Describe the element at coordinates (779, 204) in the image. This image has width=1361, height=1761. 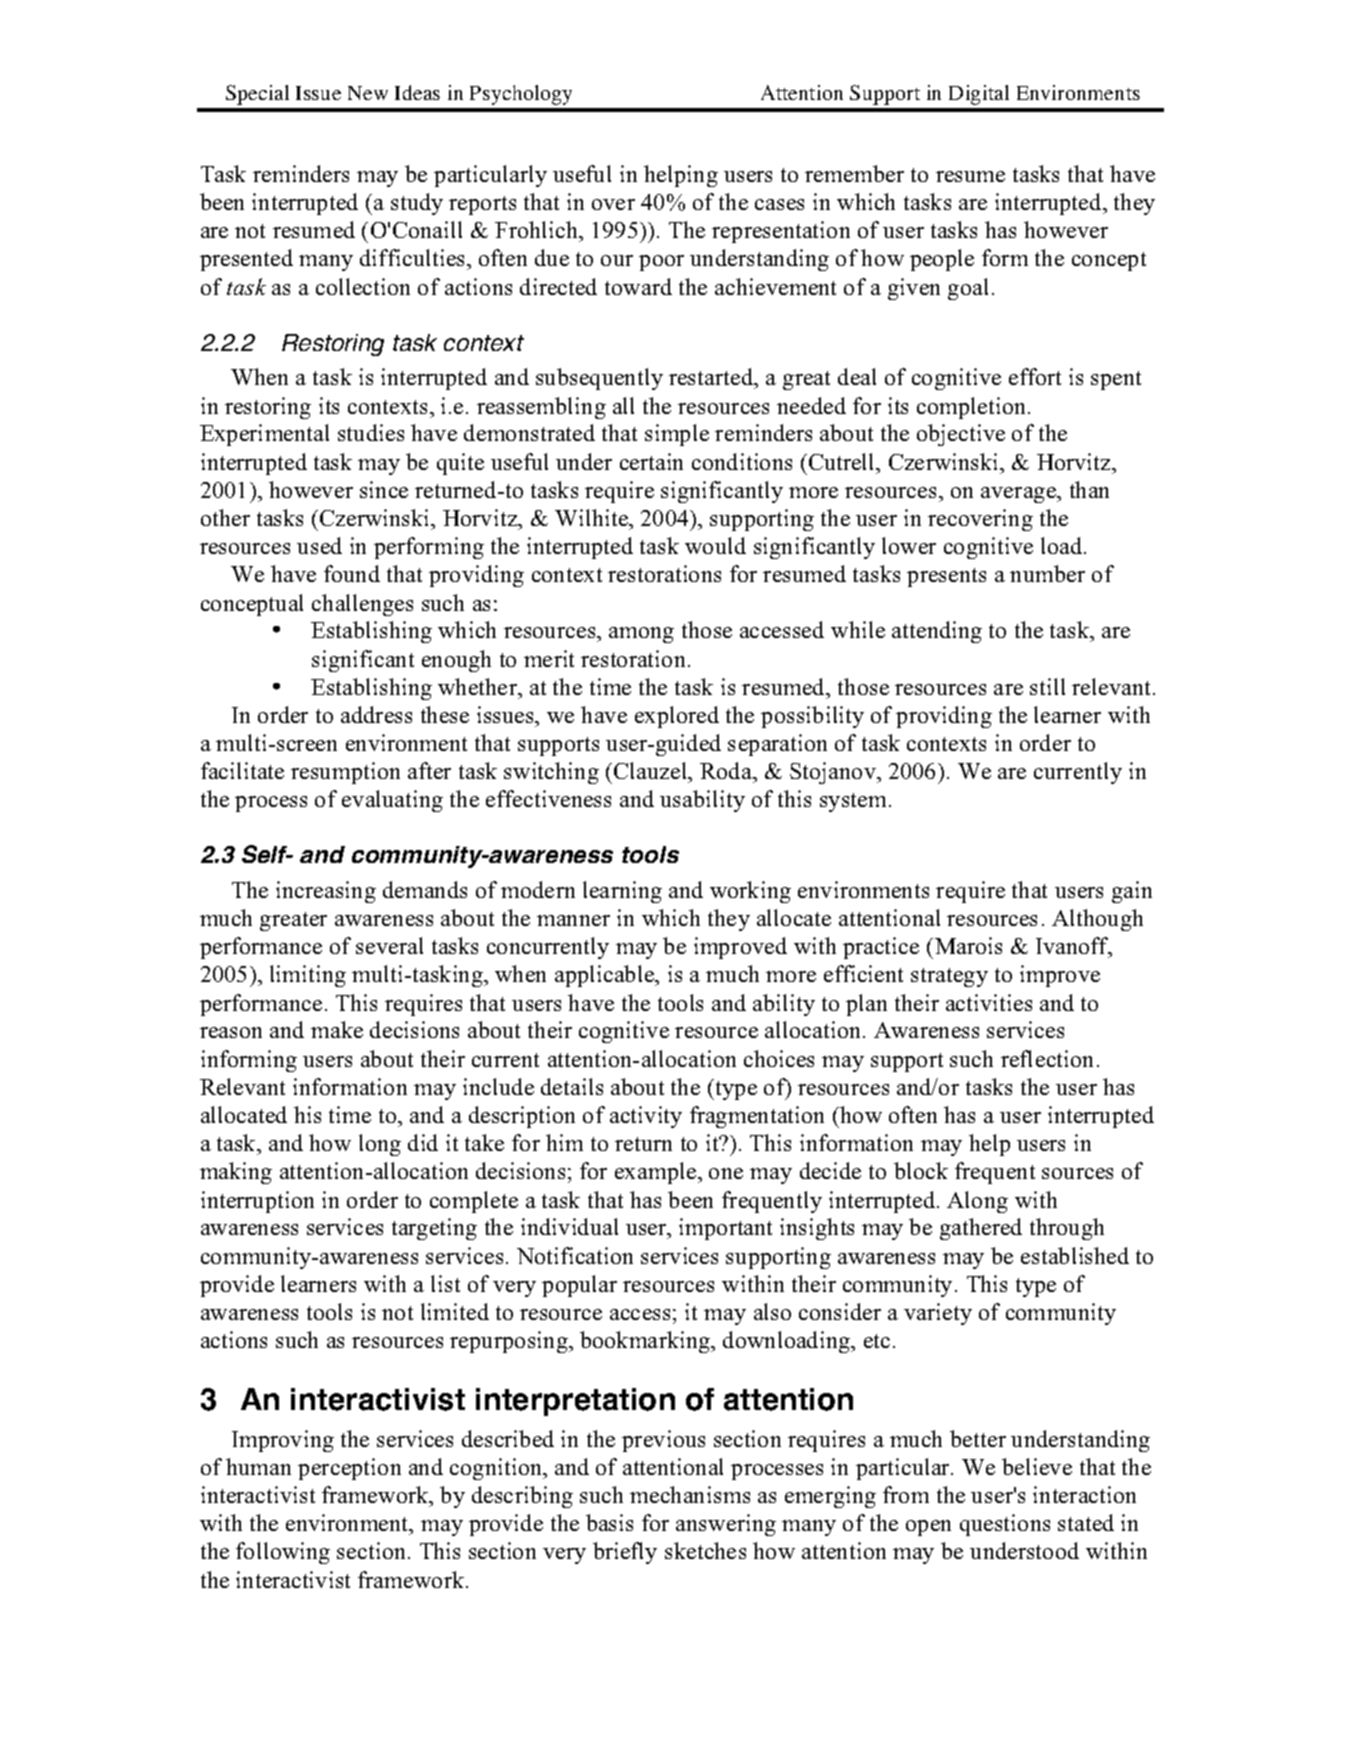
I see `cases` at that location.
